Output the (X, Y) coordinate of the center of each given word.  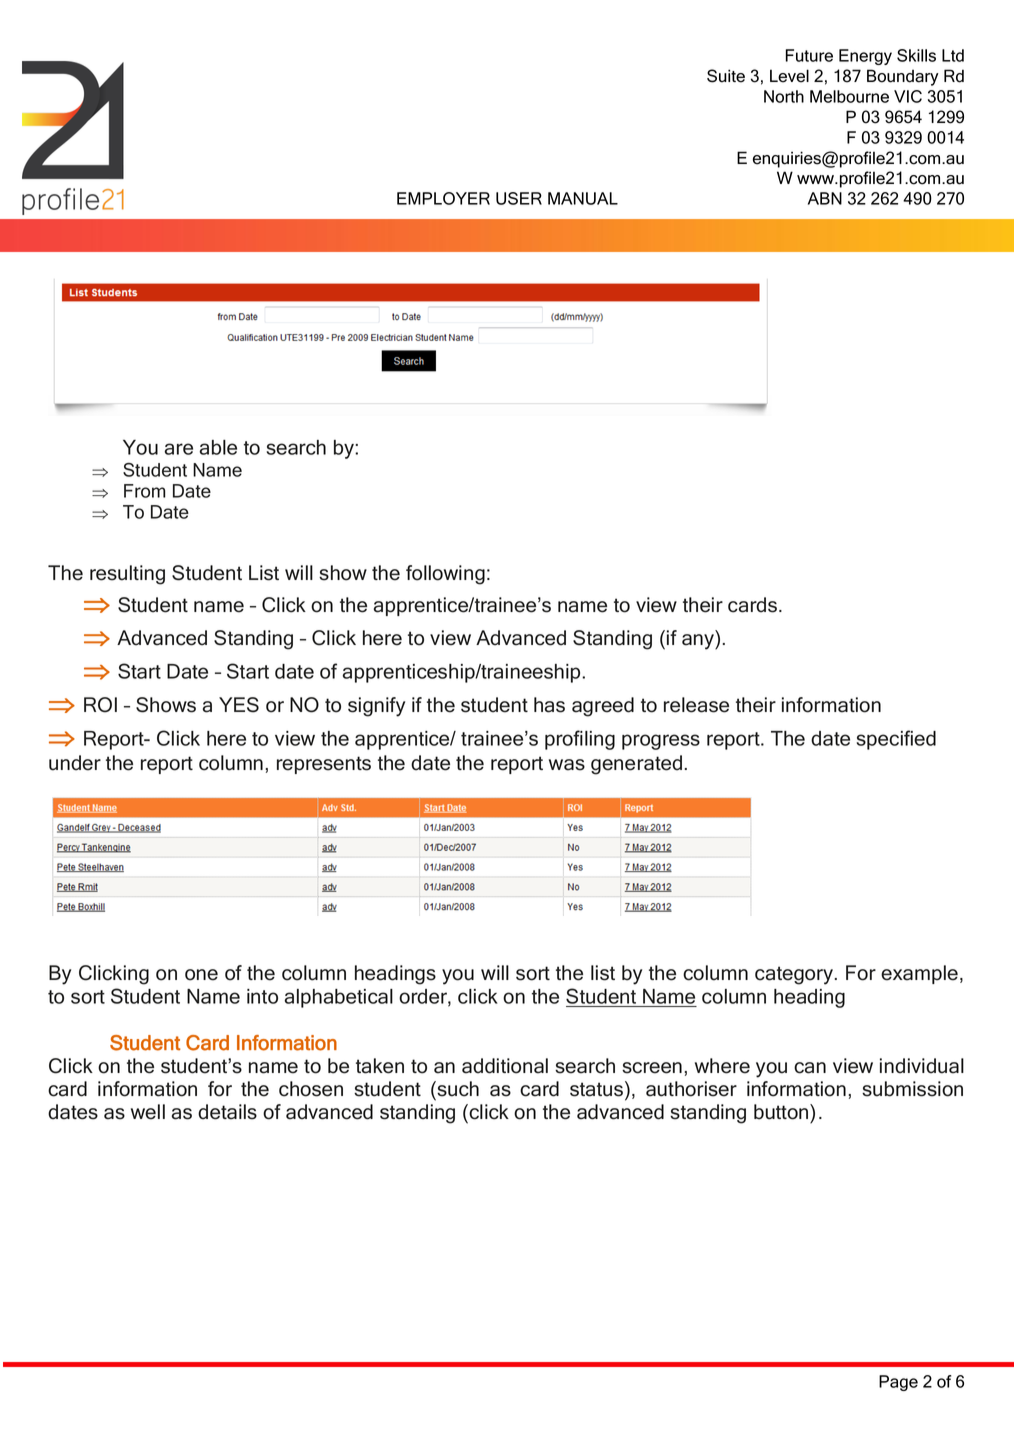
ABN (825, 198)
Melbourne (849, 96)
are (178, 449)
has (549, 705)
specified (896, 740)
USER (519, 198)
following (445, 575)
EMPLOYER (443, 198)
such (457, 1089)
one (201, 975)
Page (898, 1383)
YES (239, 705)
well (148, 1112)
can (810, 1068)
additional (505, 1066)
